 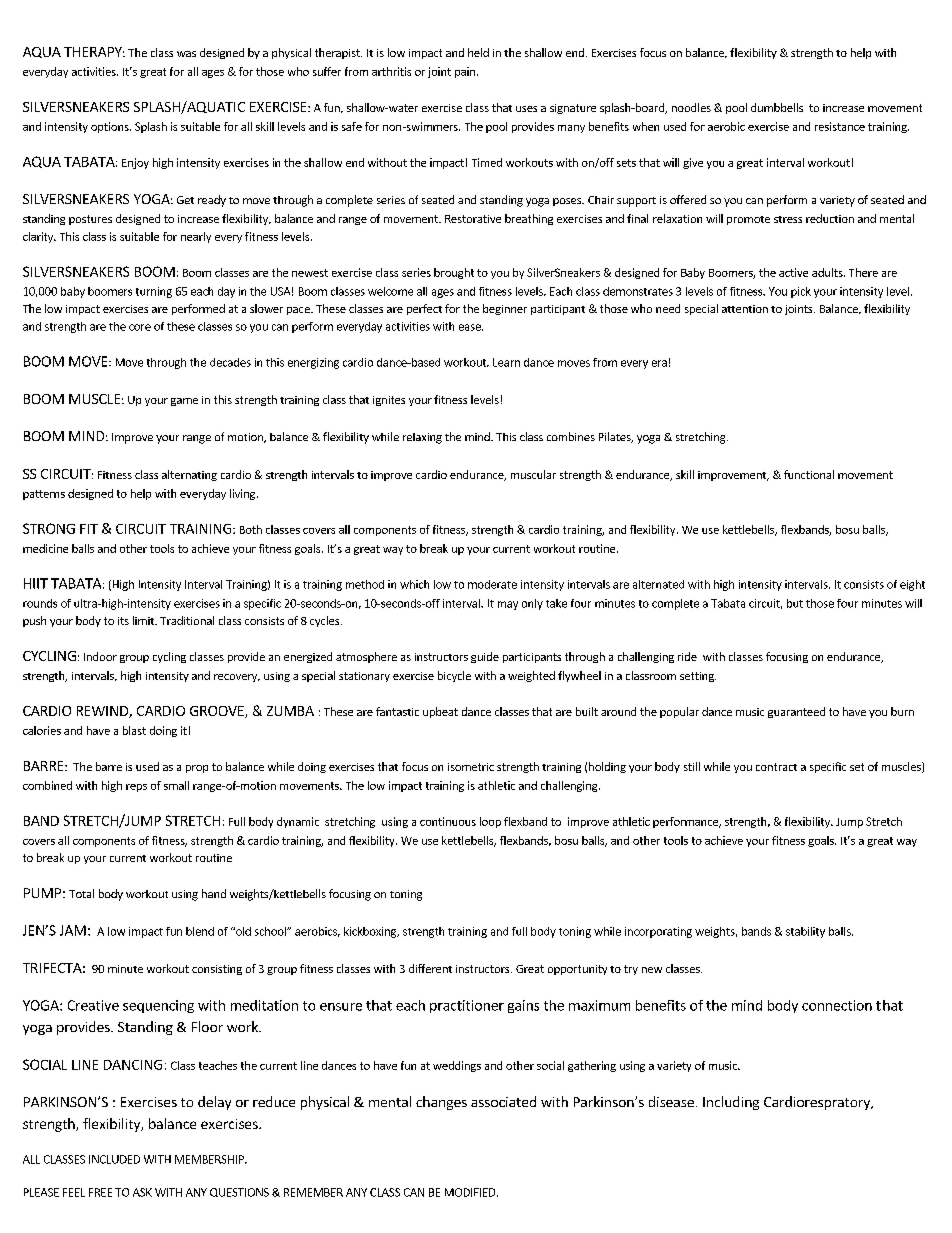 I want to click on pain, so click(x=465, y=72).
